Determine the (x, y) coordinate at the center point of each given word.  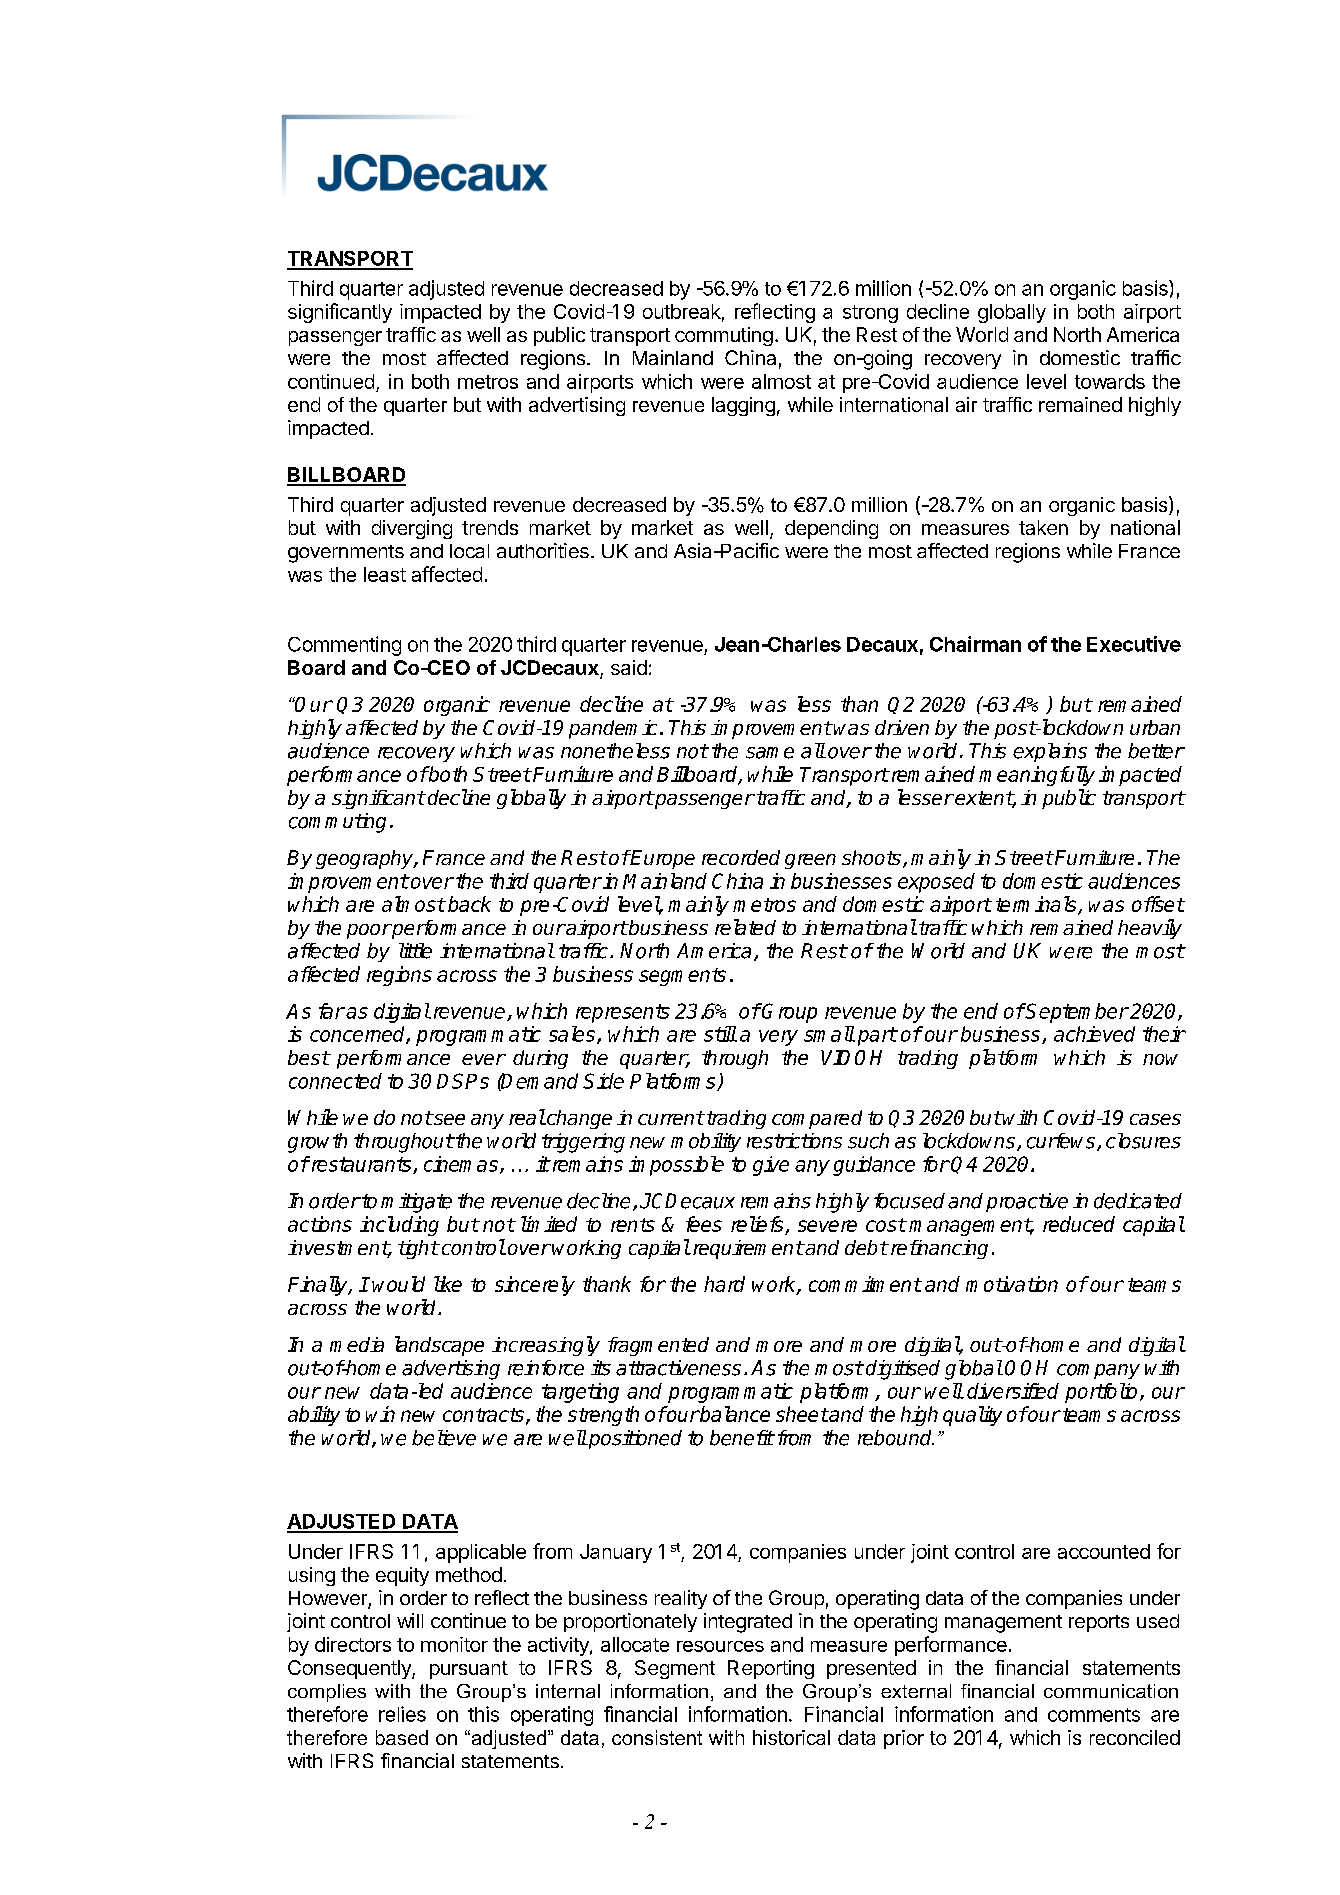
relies (402, 1714)
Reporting (771, 1669)
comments (1094, 1715)
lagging (743, 406)
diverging (412, 529)
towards (1110, 381)
